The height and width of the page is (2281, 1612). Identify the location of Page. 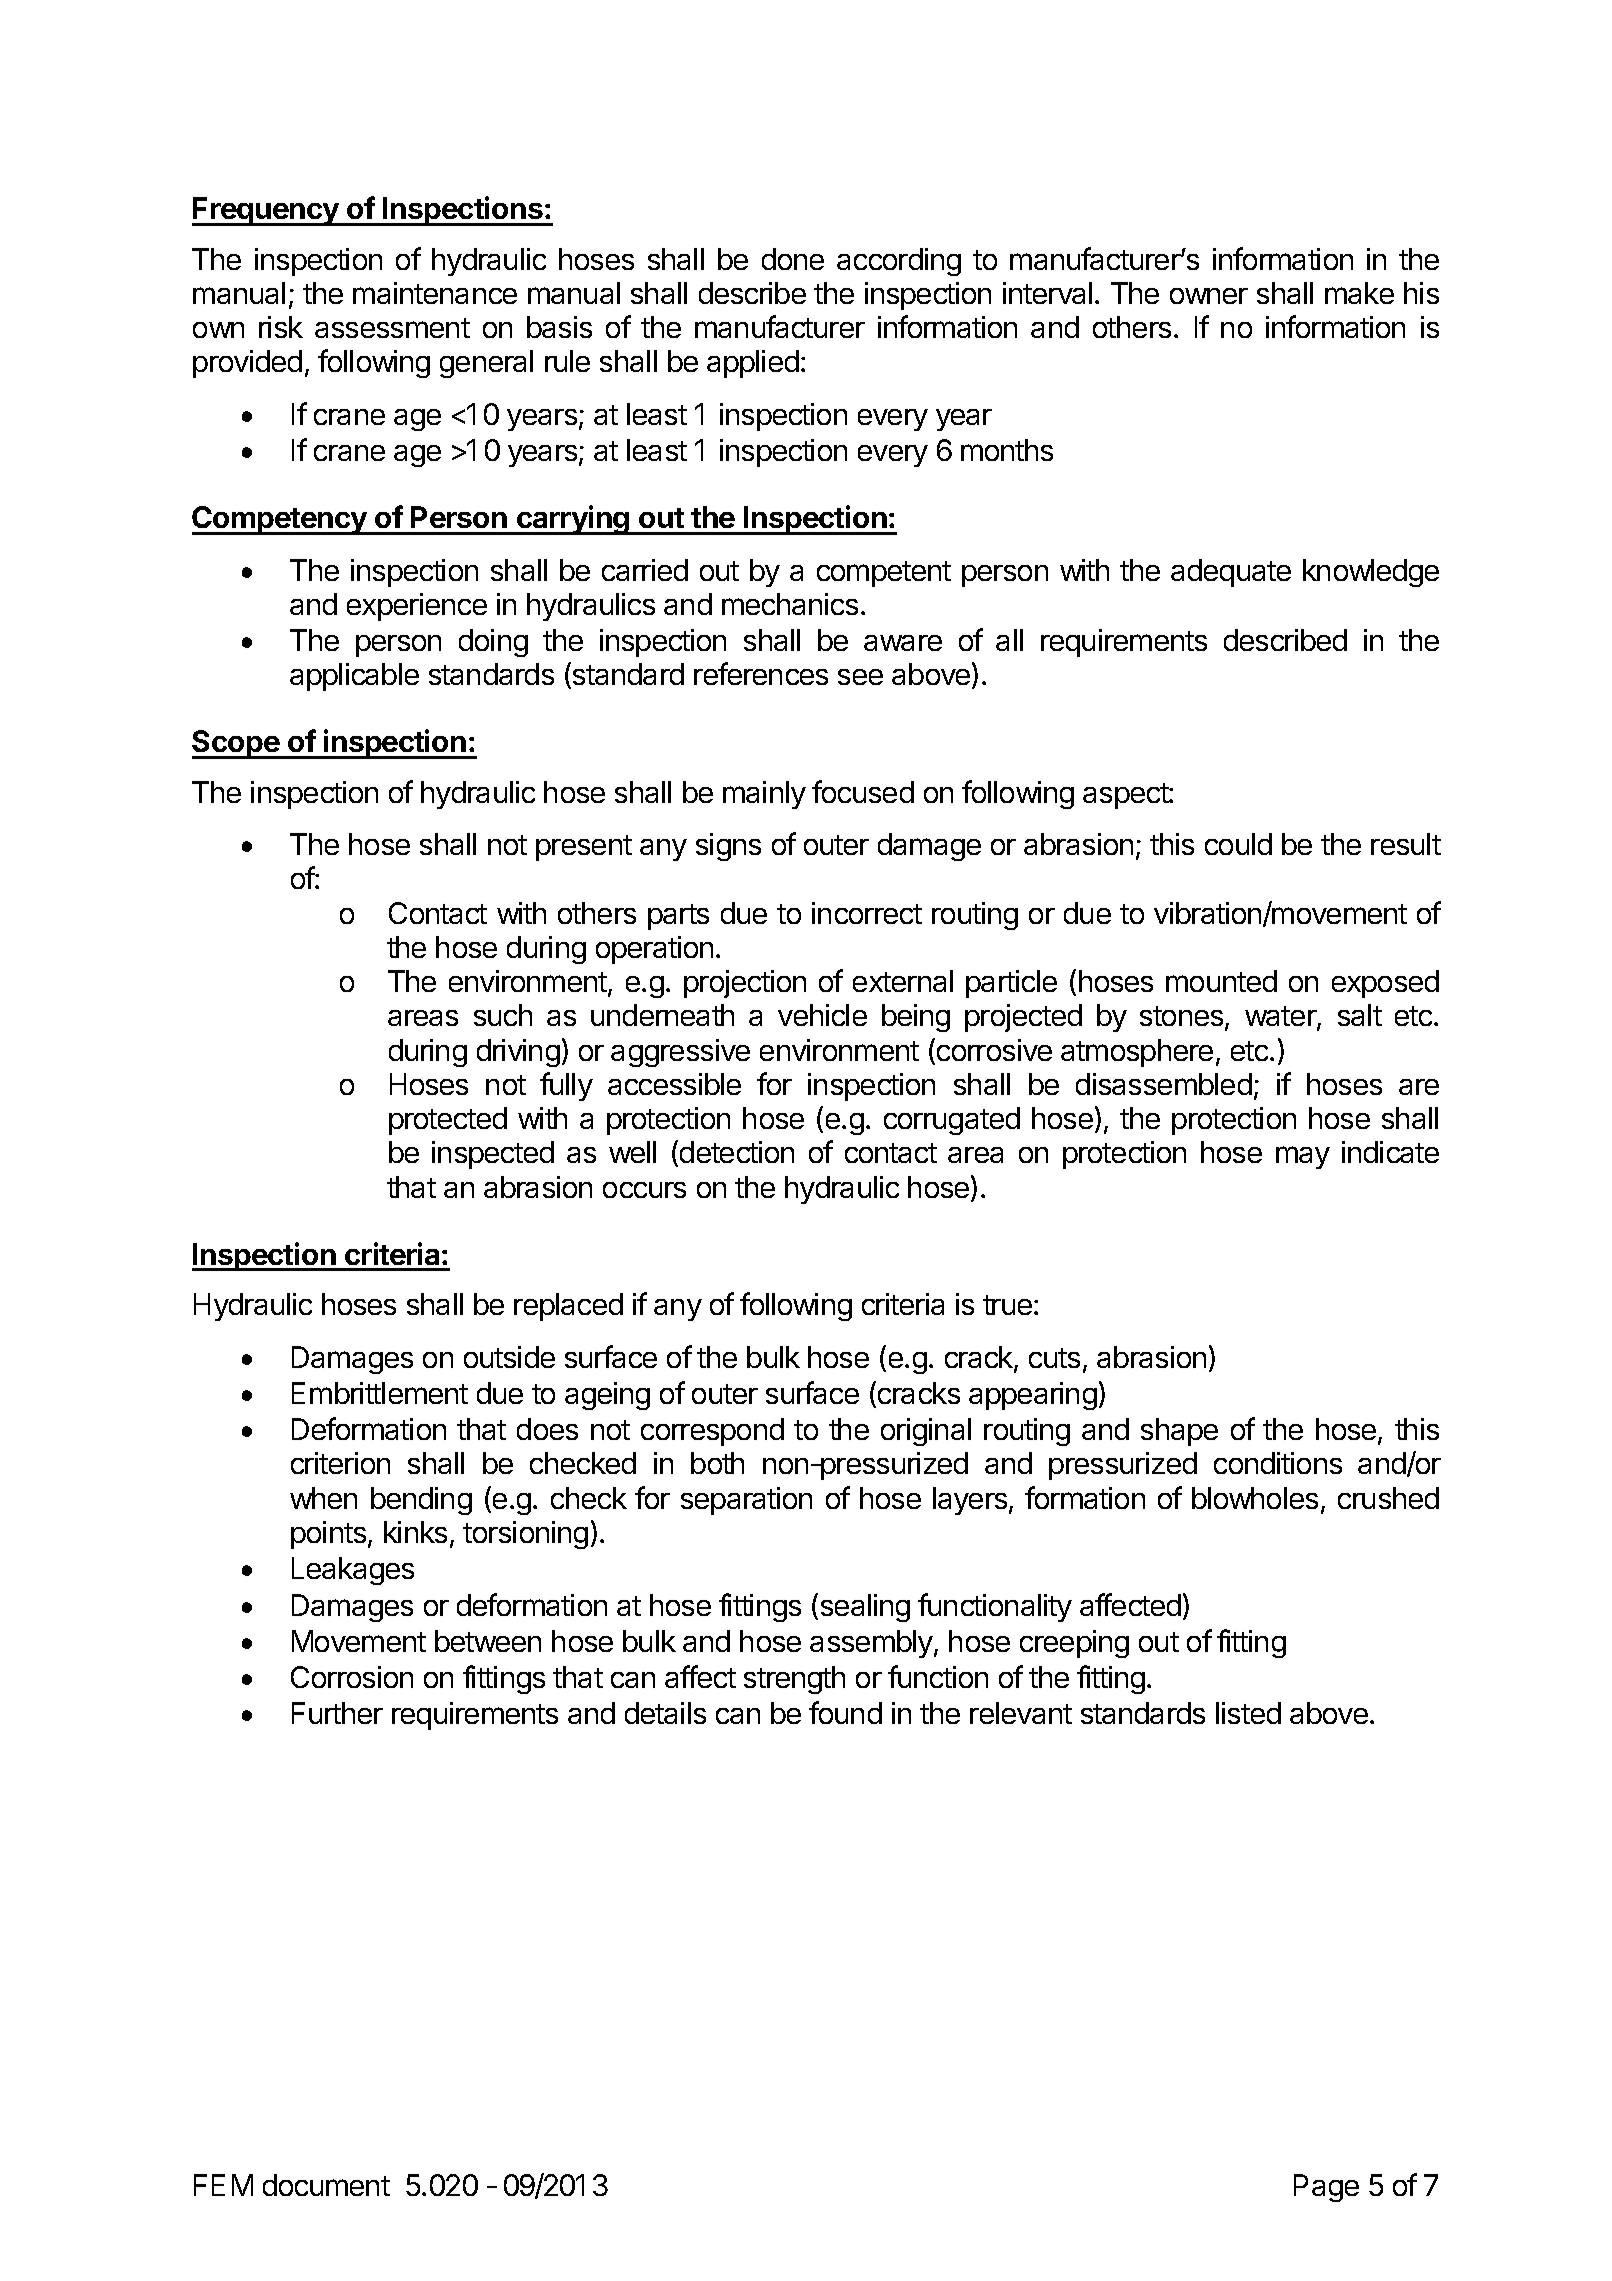
(1326, 2188).
